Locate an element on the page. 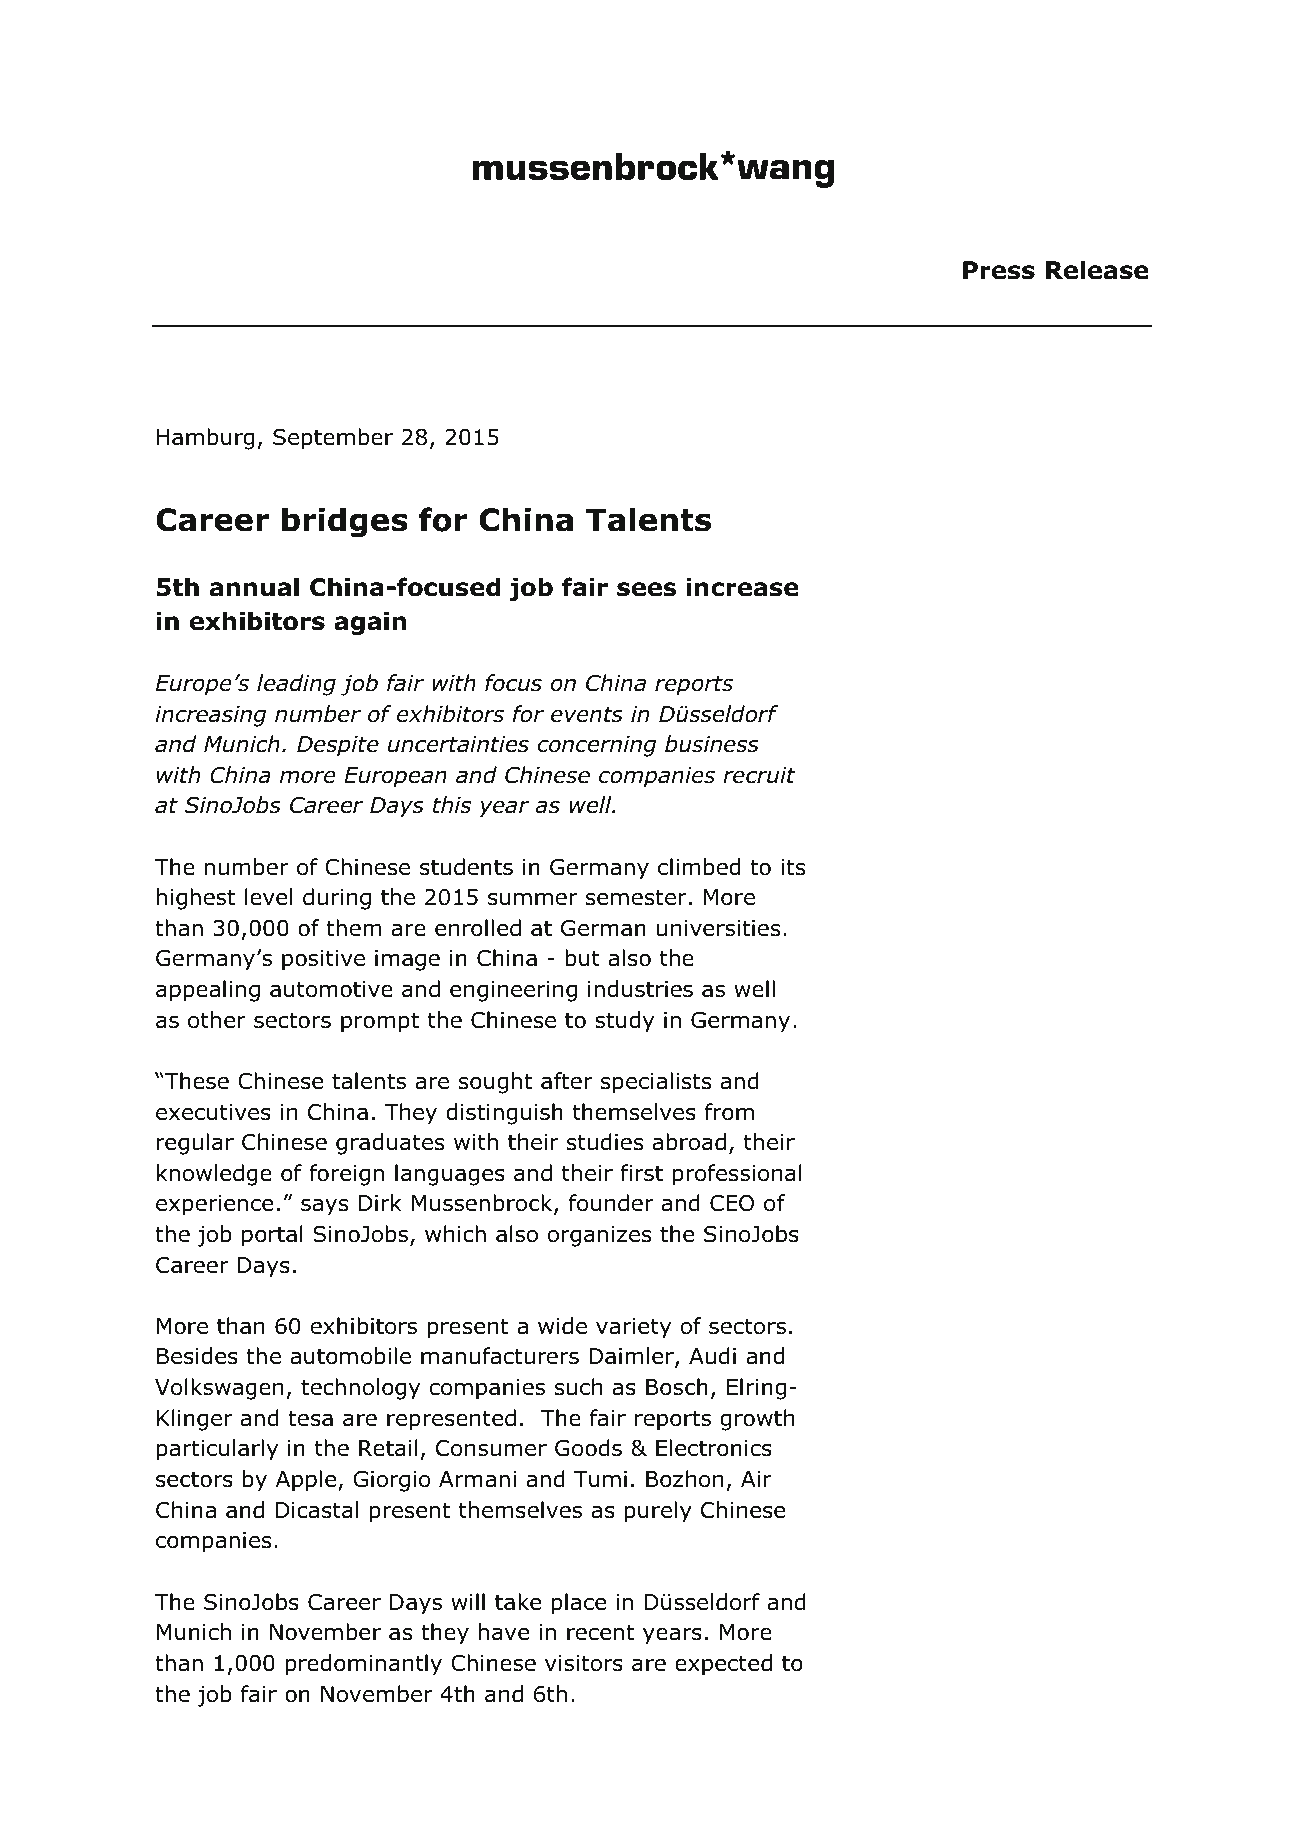 The width and height of the document is (1304, 1845). Release is located at coordinates (1097, 270).
